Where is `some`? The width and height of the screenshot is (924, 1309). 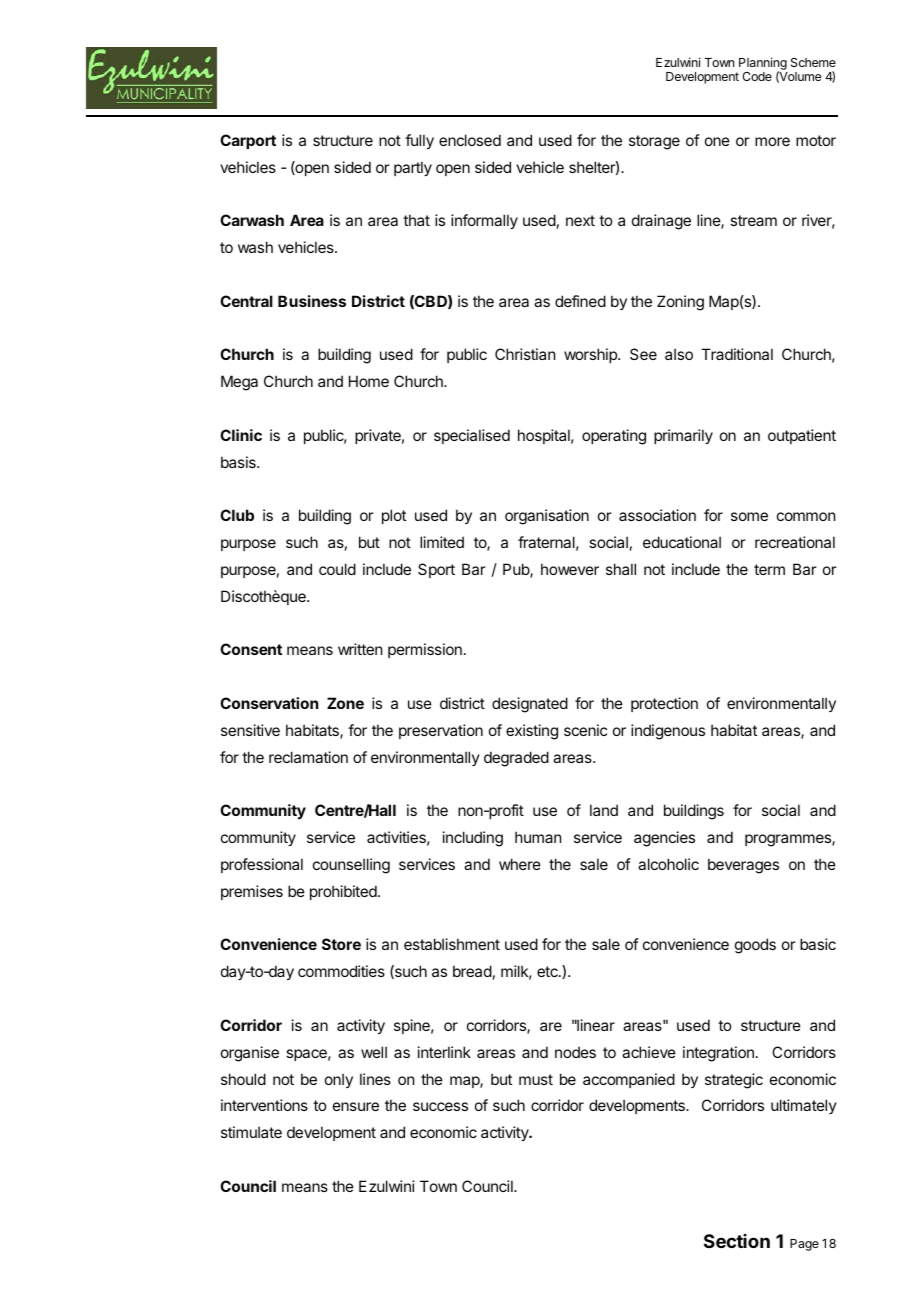
some is located at coordinates (749, 516).
